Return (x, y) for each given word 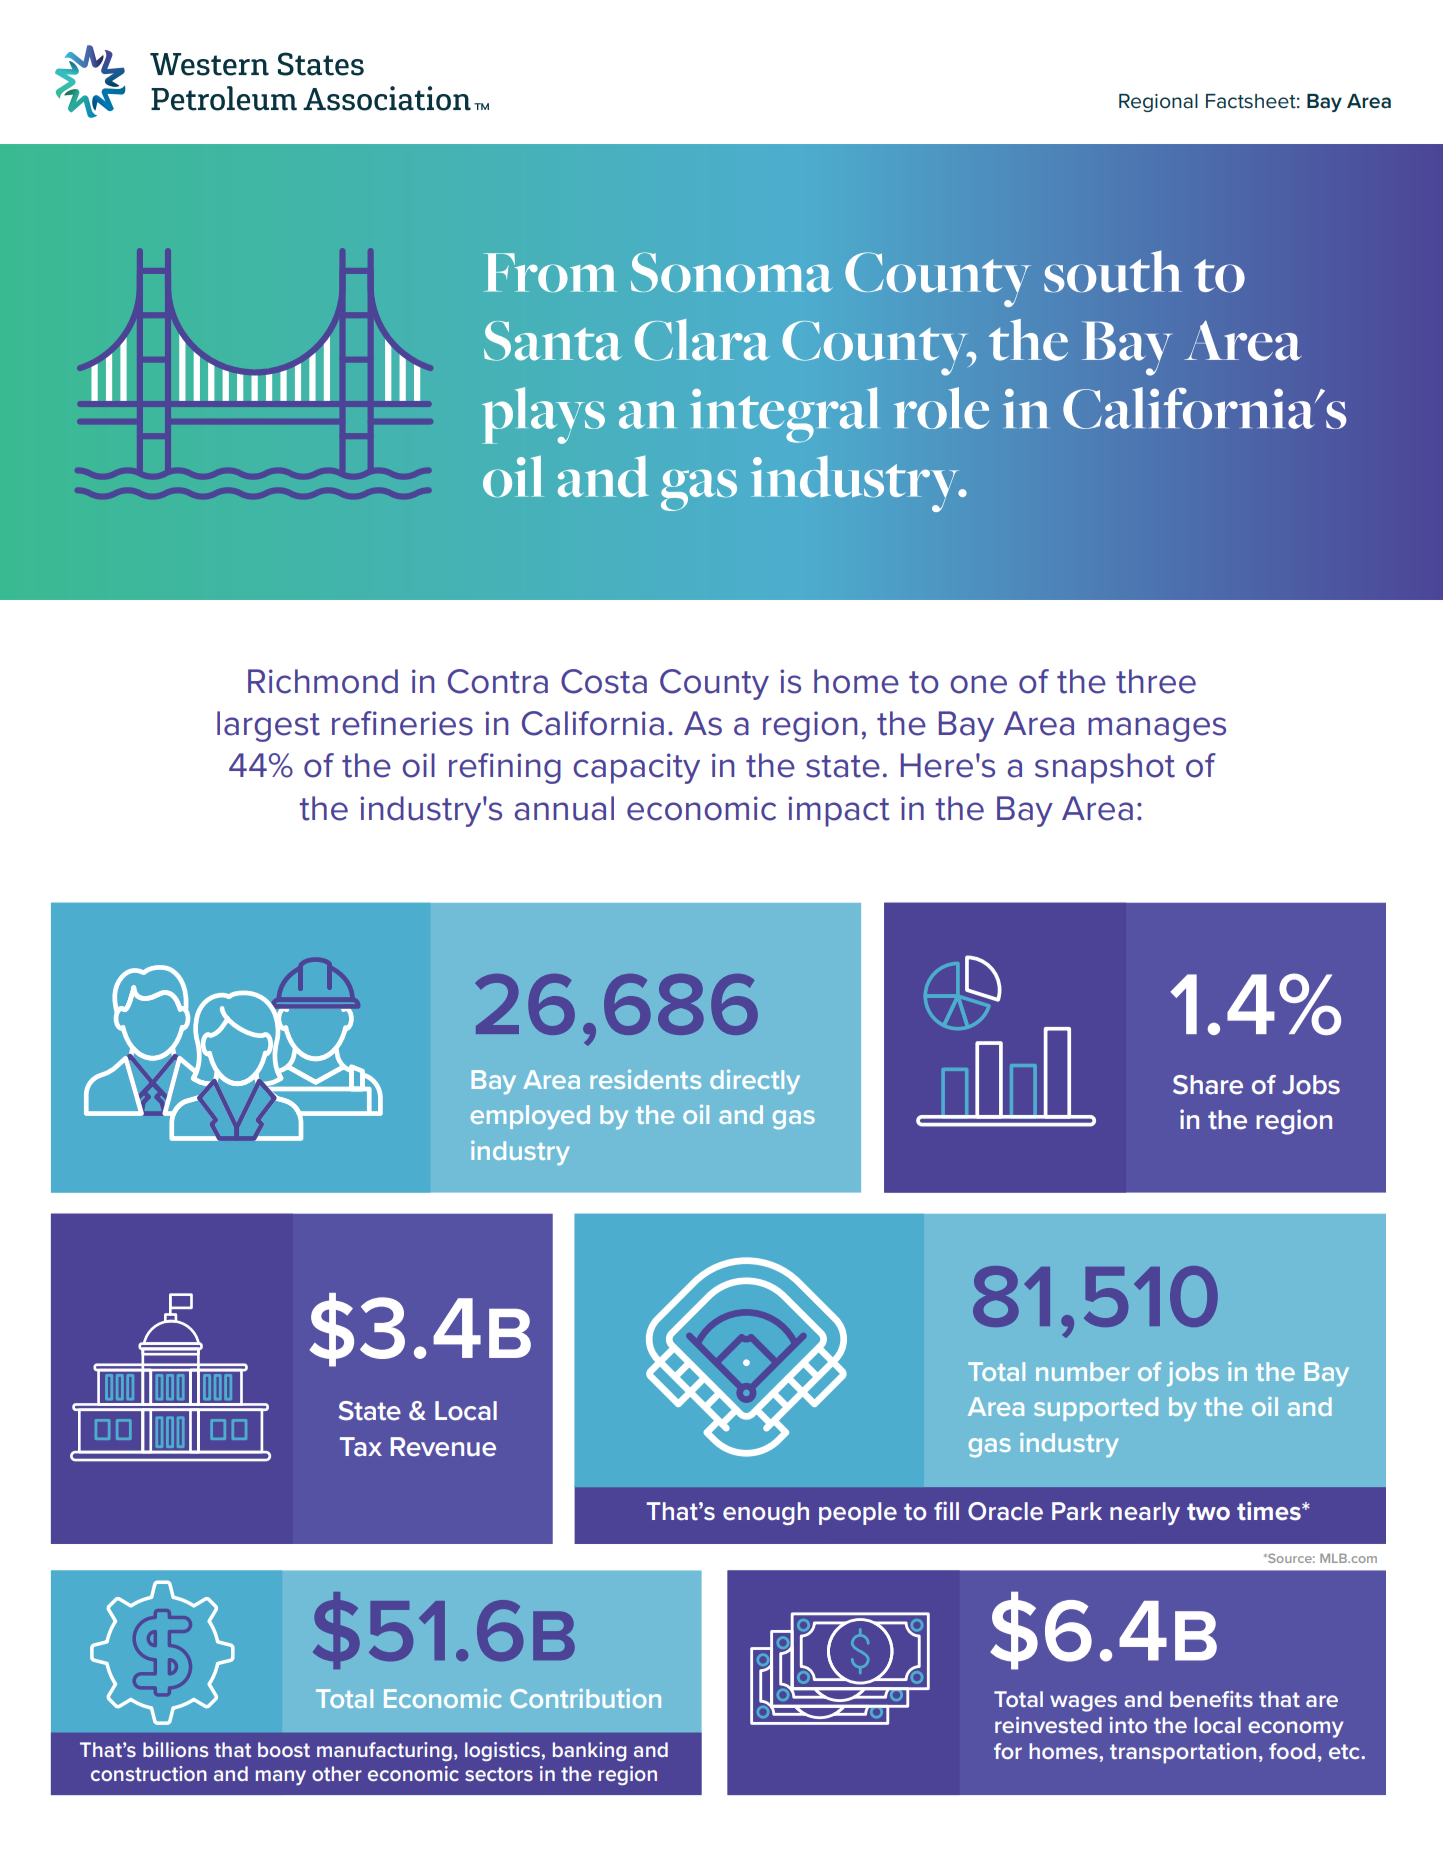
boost (284, 1749)
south (1113, 271)
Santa (553, 341)
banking (590, 1751)
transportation (1183, 1753)
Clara (702, 340)
